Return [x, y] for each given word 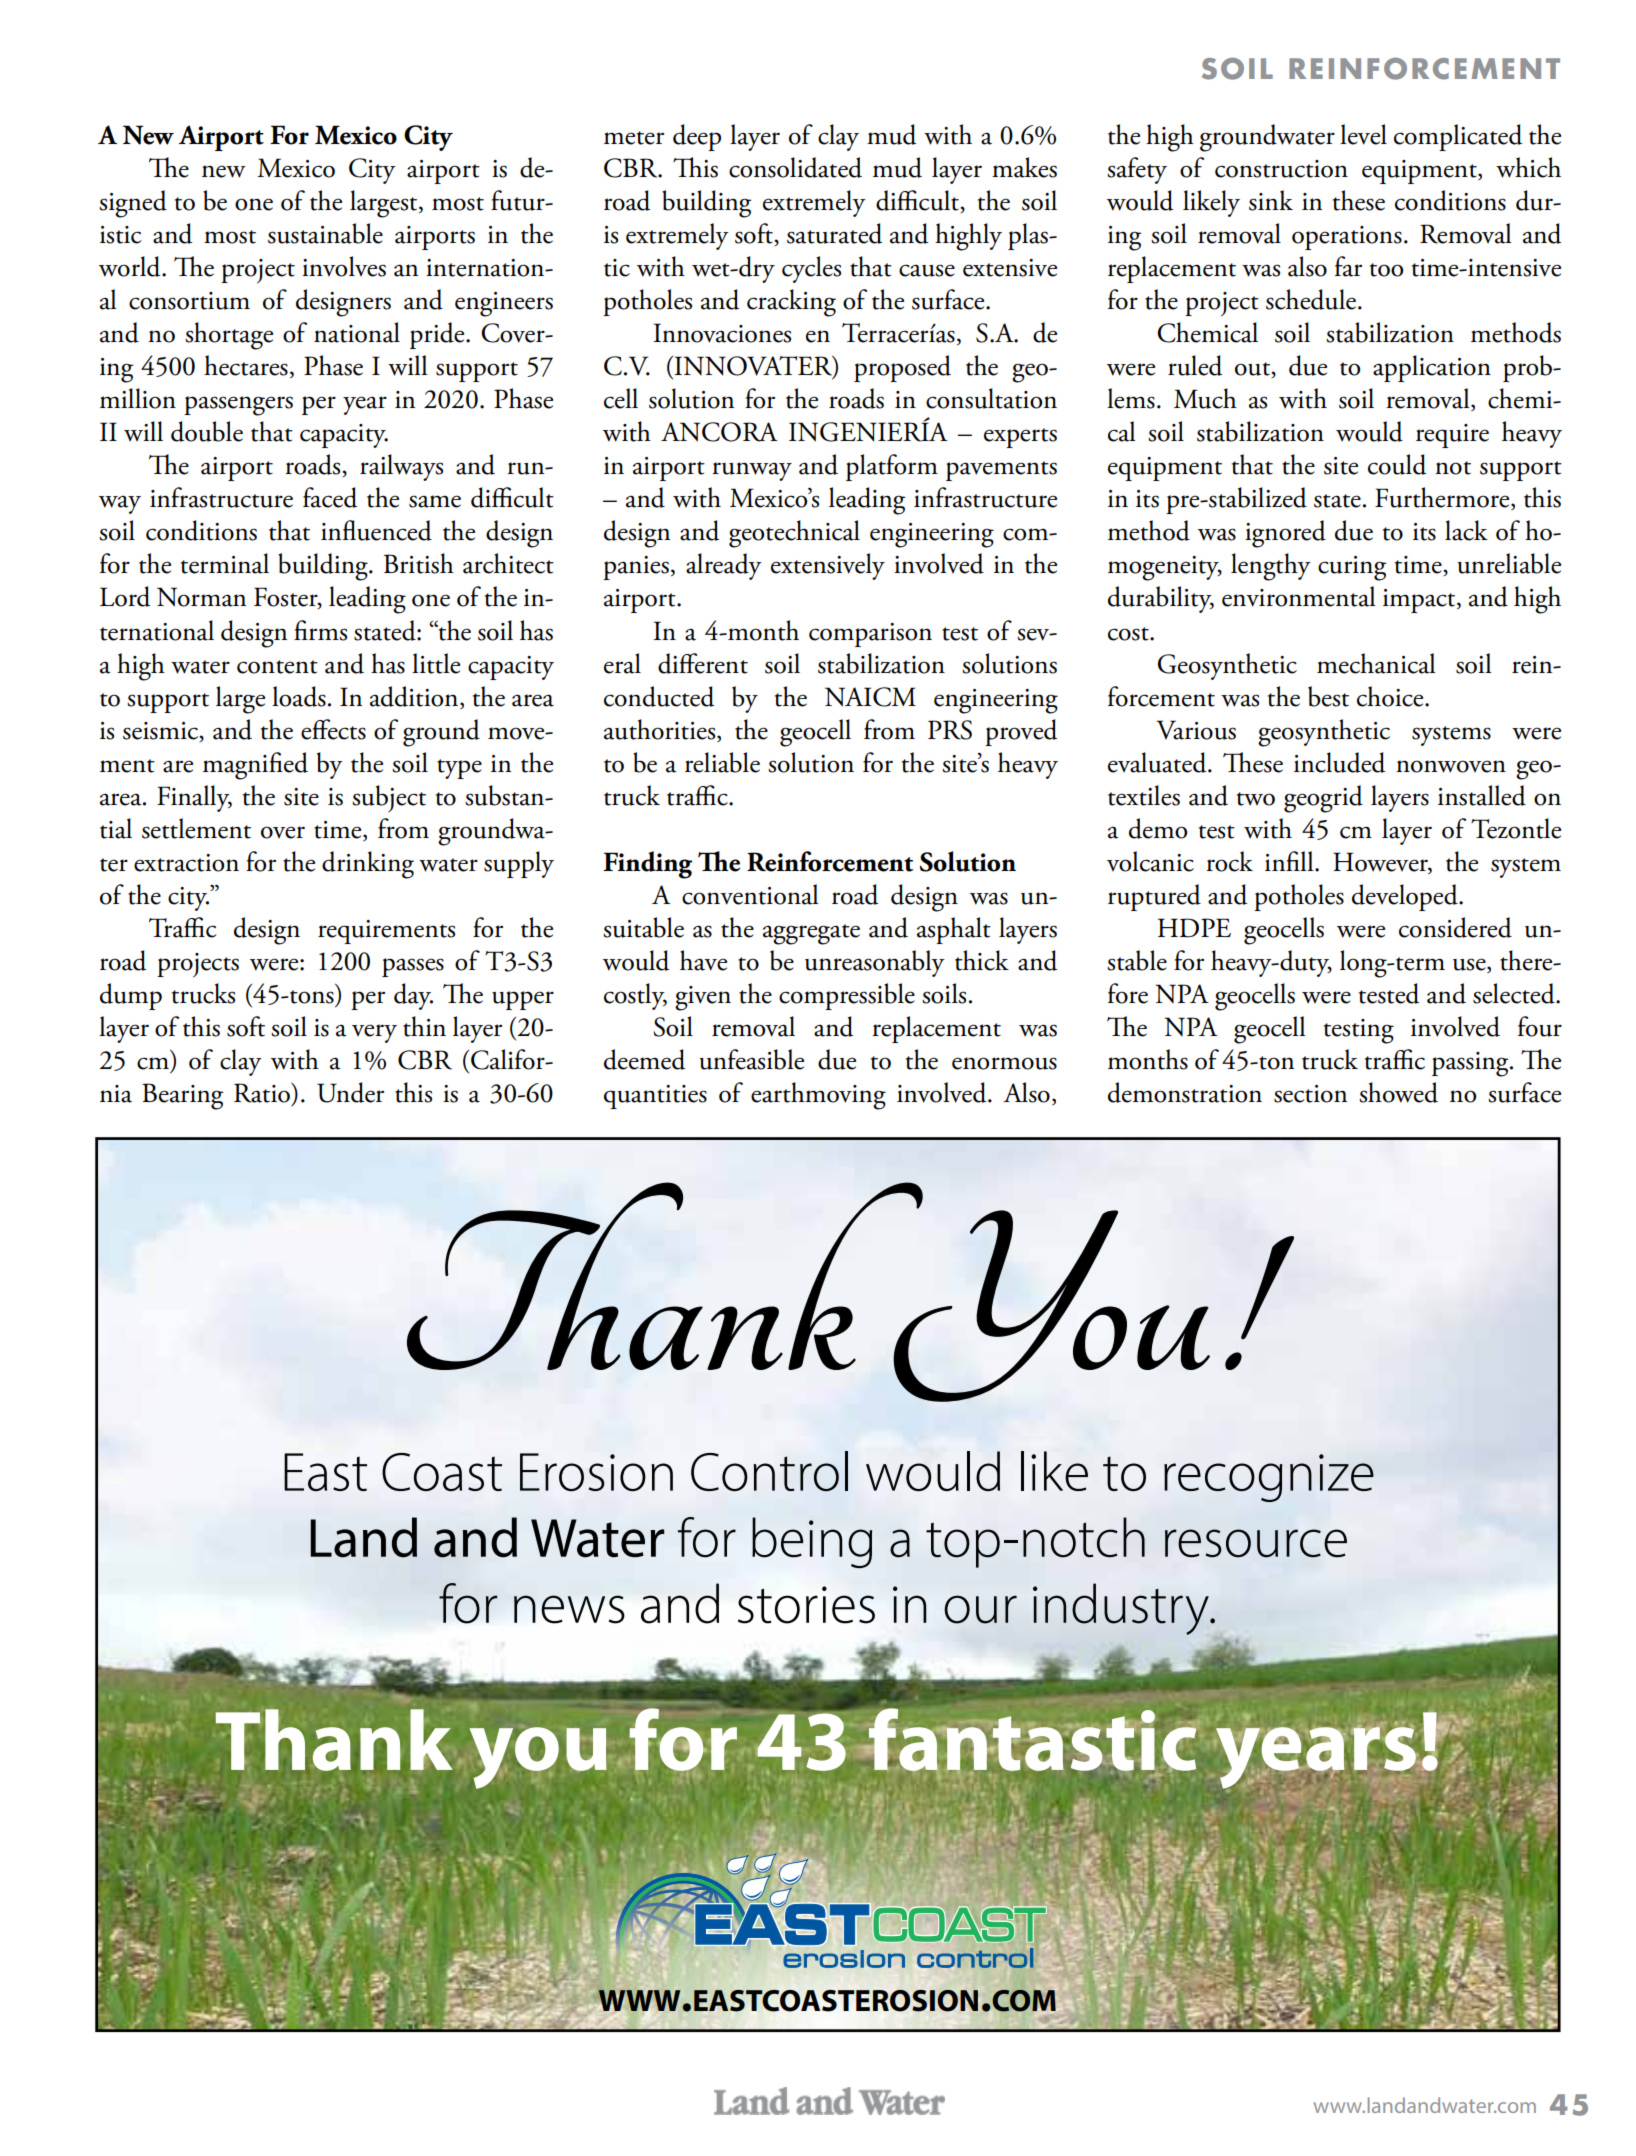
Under [350, 1092]
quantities [655, 1097]
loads [299, 696]
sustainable [325, 233]
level [1363, 134]
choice [1391, 696]
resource [1256, 1543]
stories [806, 1605]
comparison [870, 635]
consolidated [795, 167]
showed [1398, 1092]
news [569, 1609]
